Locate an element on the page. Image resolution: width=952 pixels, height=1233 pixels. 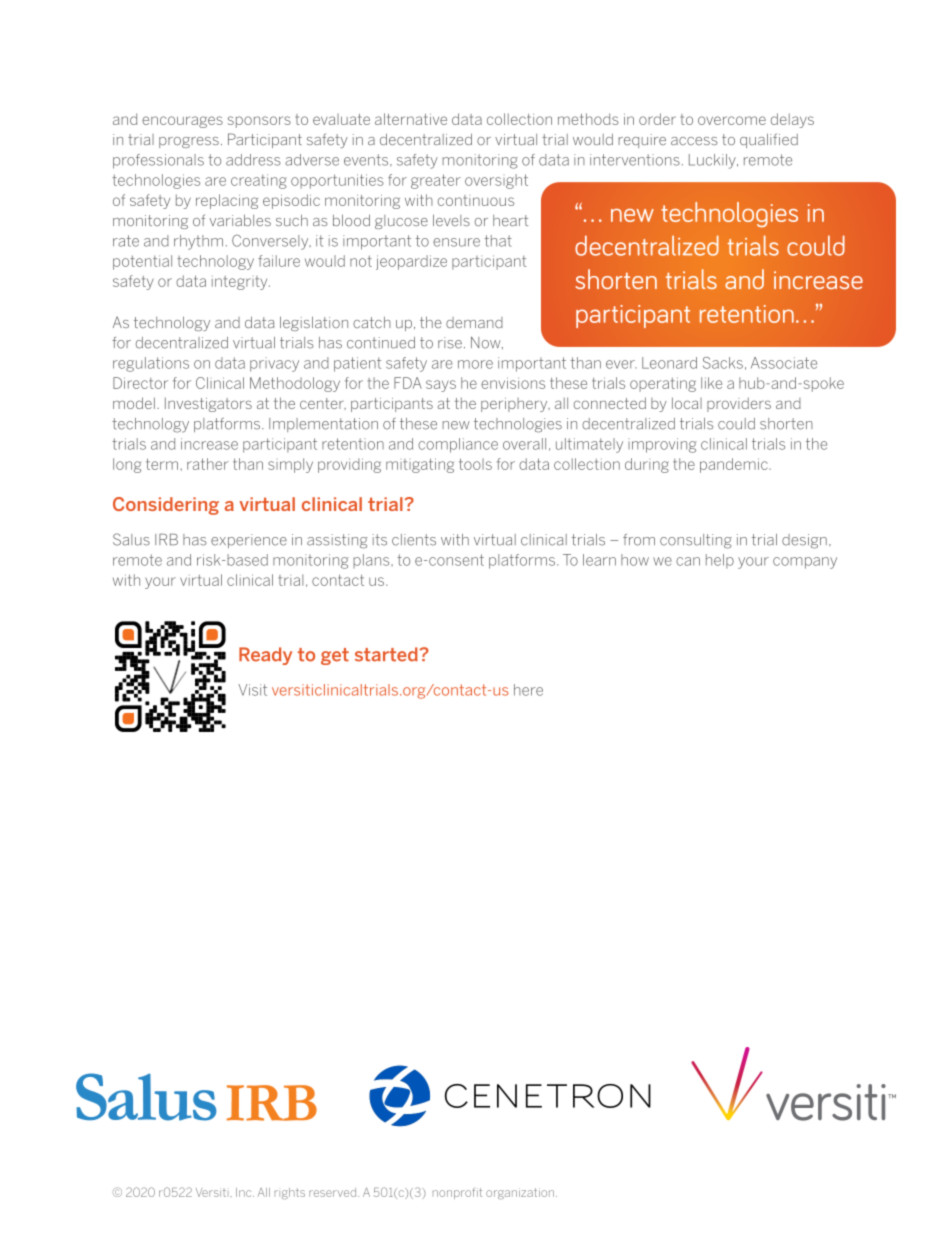
Visit is located at coordinates (252, 690).
